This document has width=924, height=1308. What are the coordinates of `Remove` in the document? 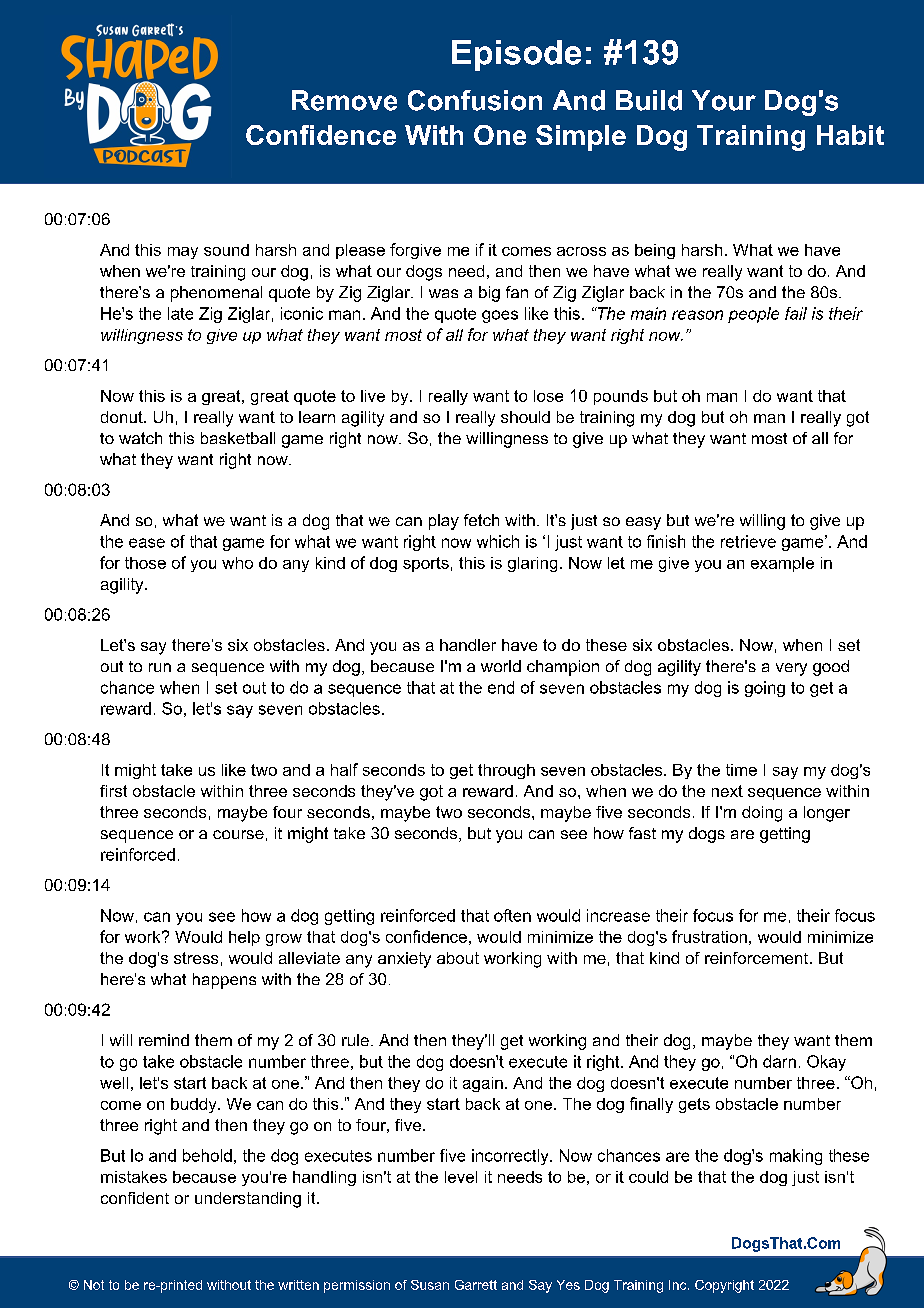 It's located at (344, 100).
